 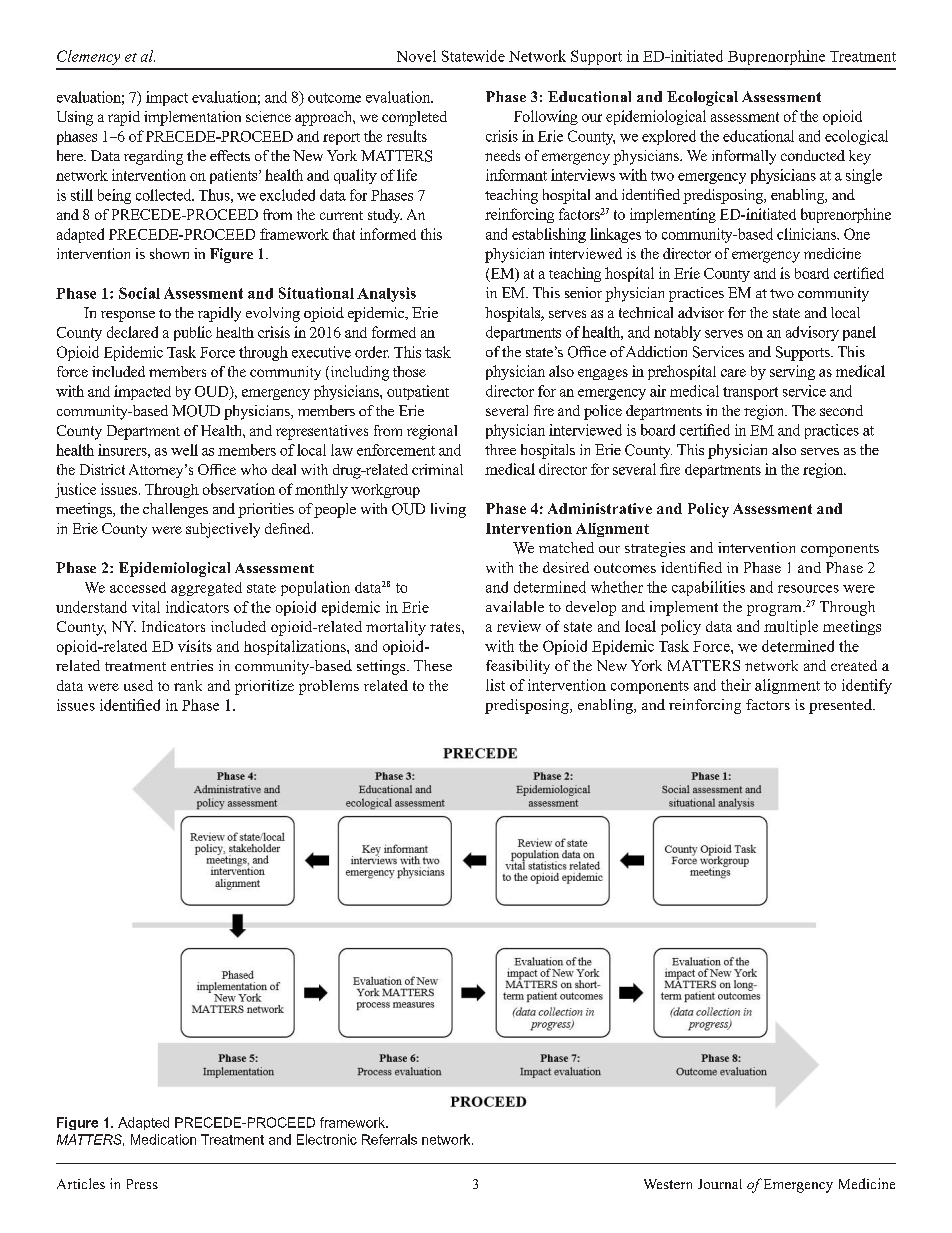 I want to click on rank, so click(x=188, y=685).
